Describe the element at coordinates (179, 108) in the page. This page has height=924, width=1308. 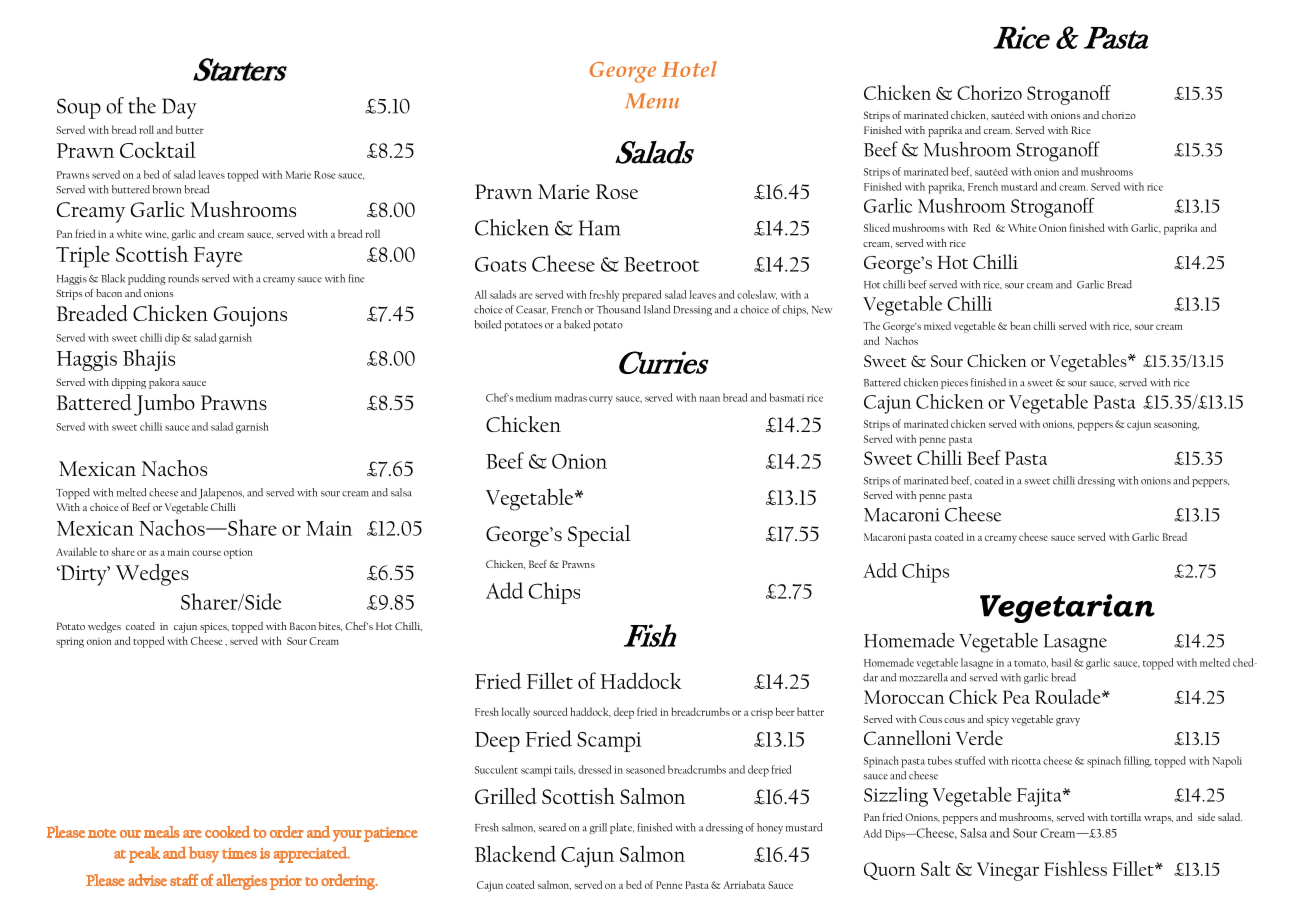
I see `Day` at that location.
